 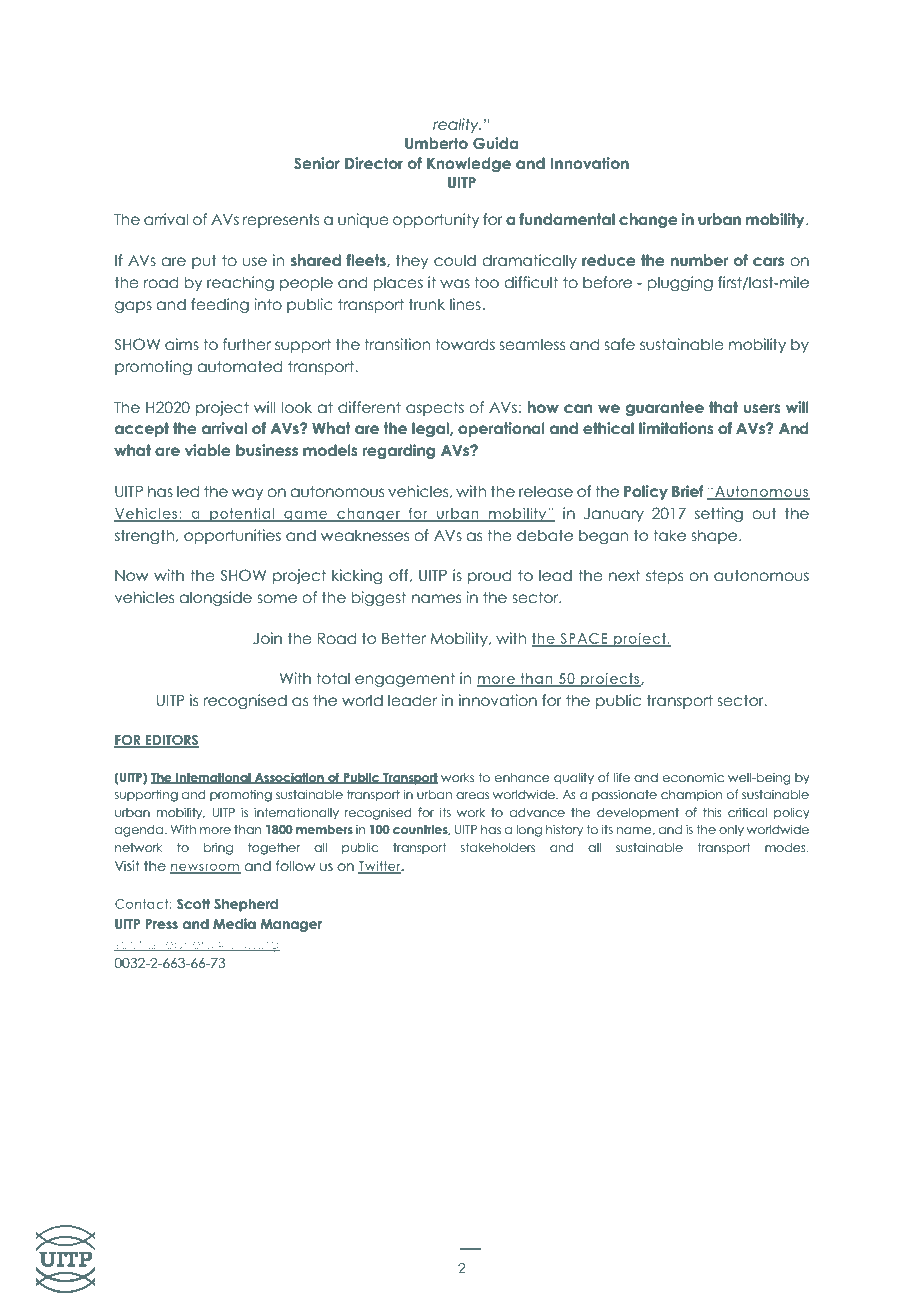 I want to click on economic, so click(x=693, y=777).
